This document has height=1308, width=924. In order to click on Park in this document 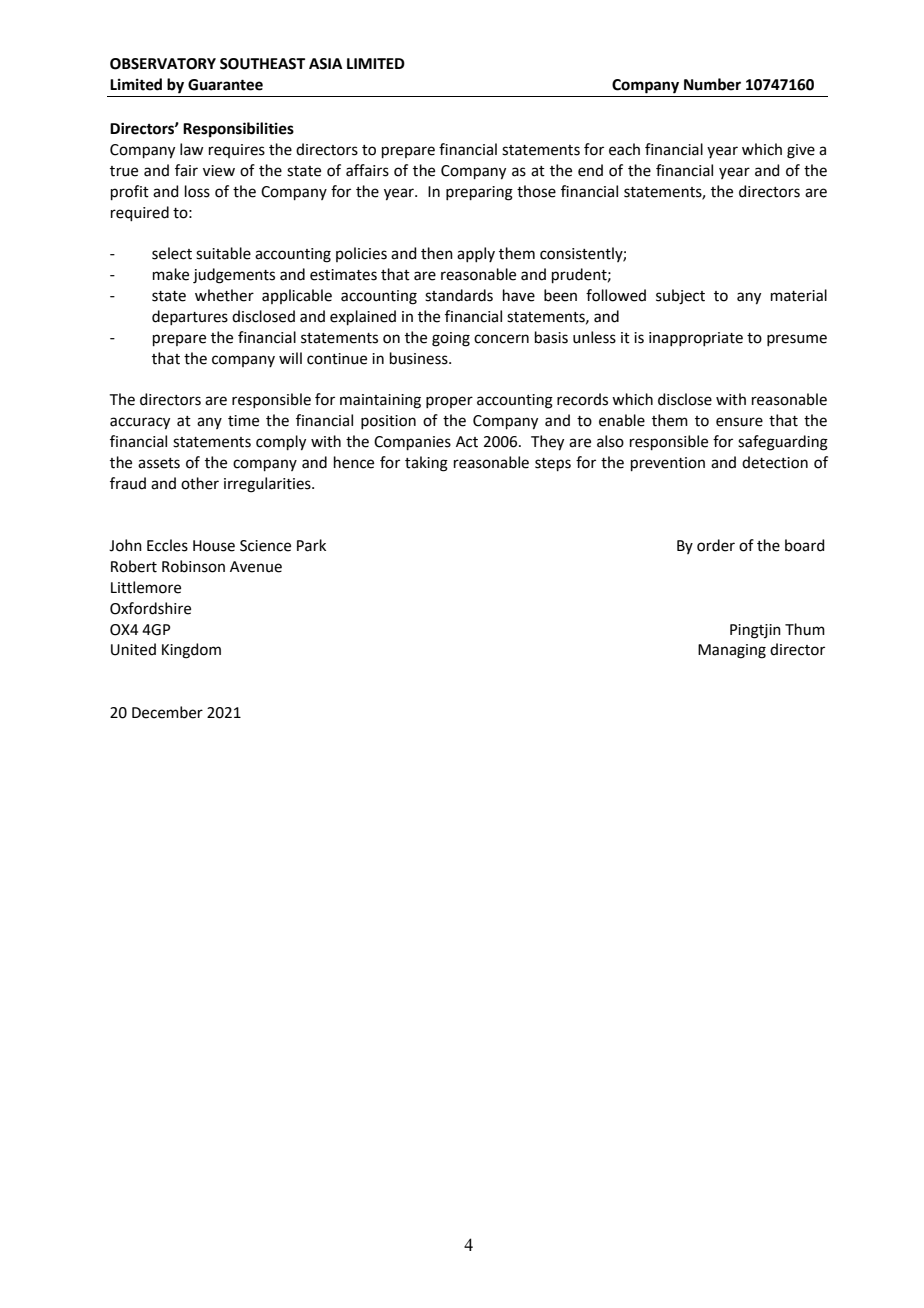, I will do `click(311, 545)`.
